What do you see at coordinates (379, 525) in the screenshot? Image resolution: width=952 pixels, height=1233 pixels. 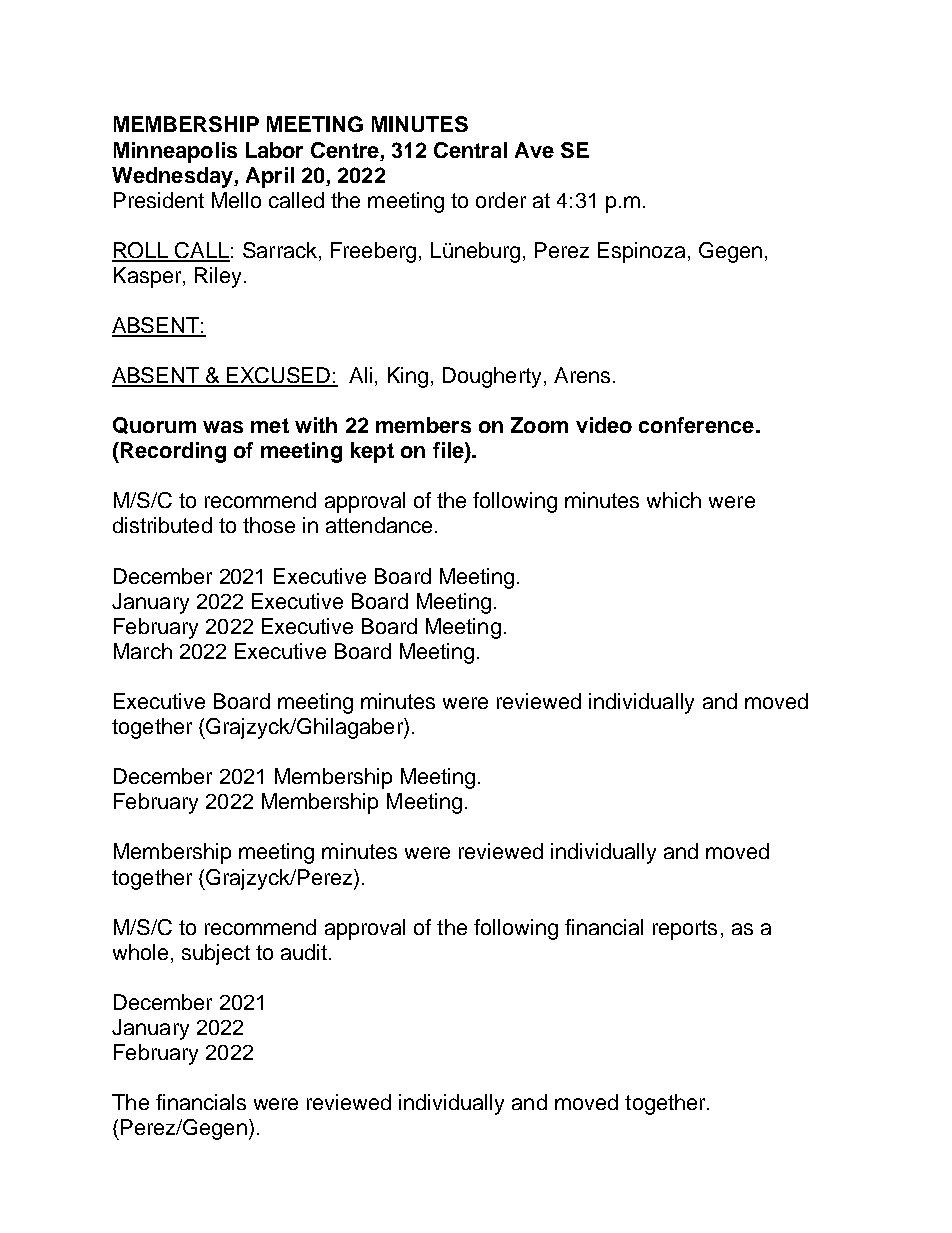 I see `attendance` at bounding box center [379, 525].
